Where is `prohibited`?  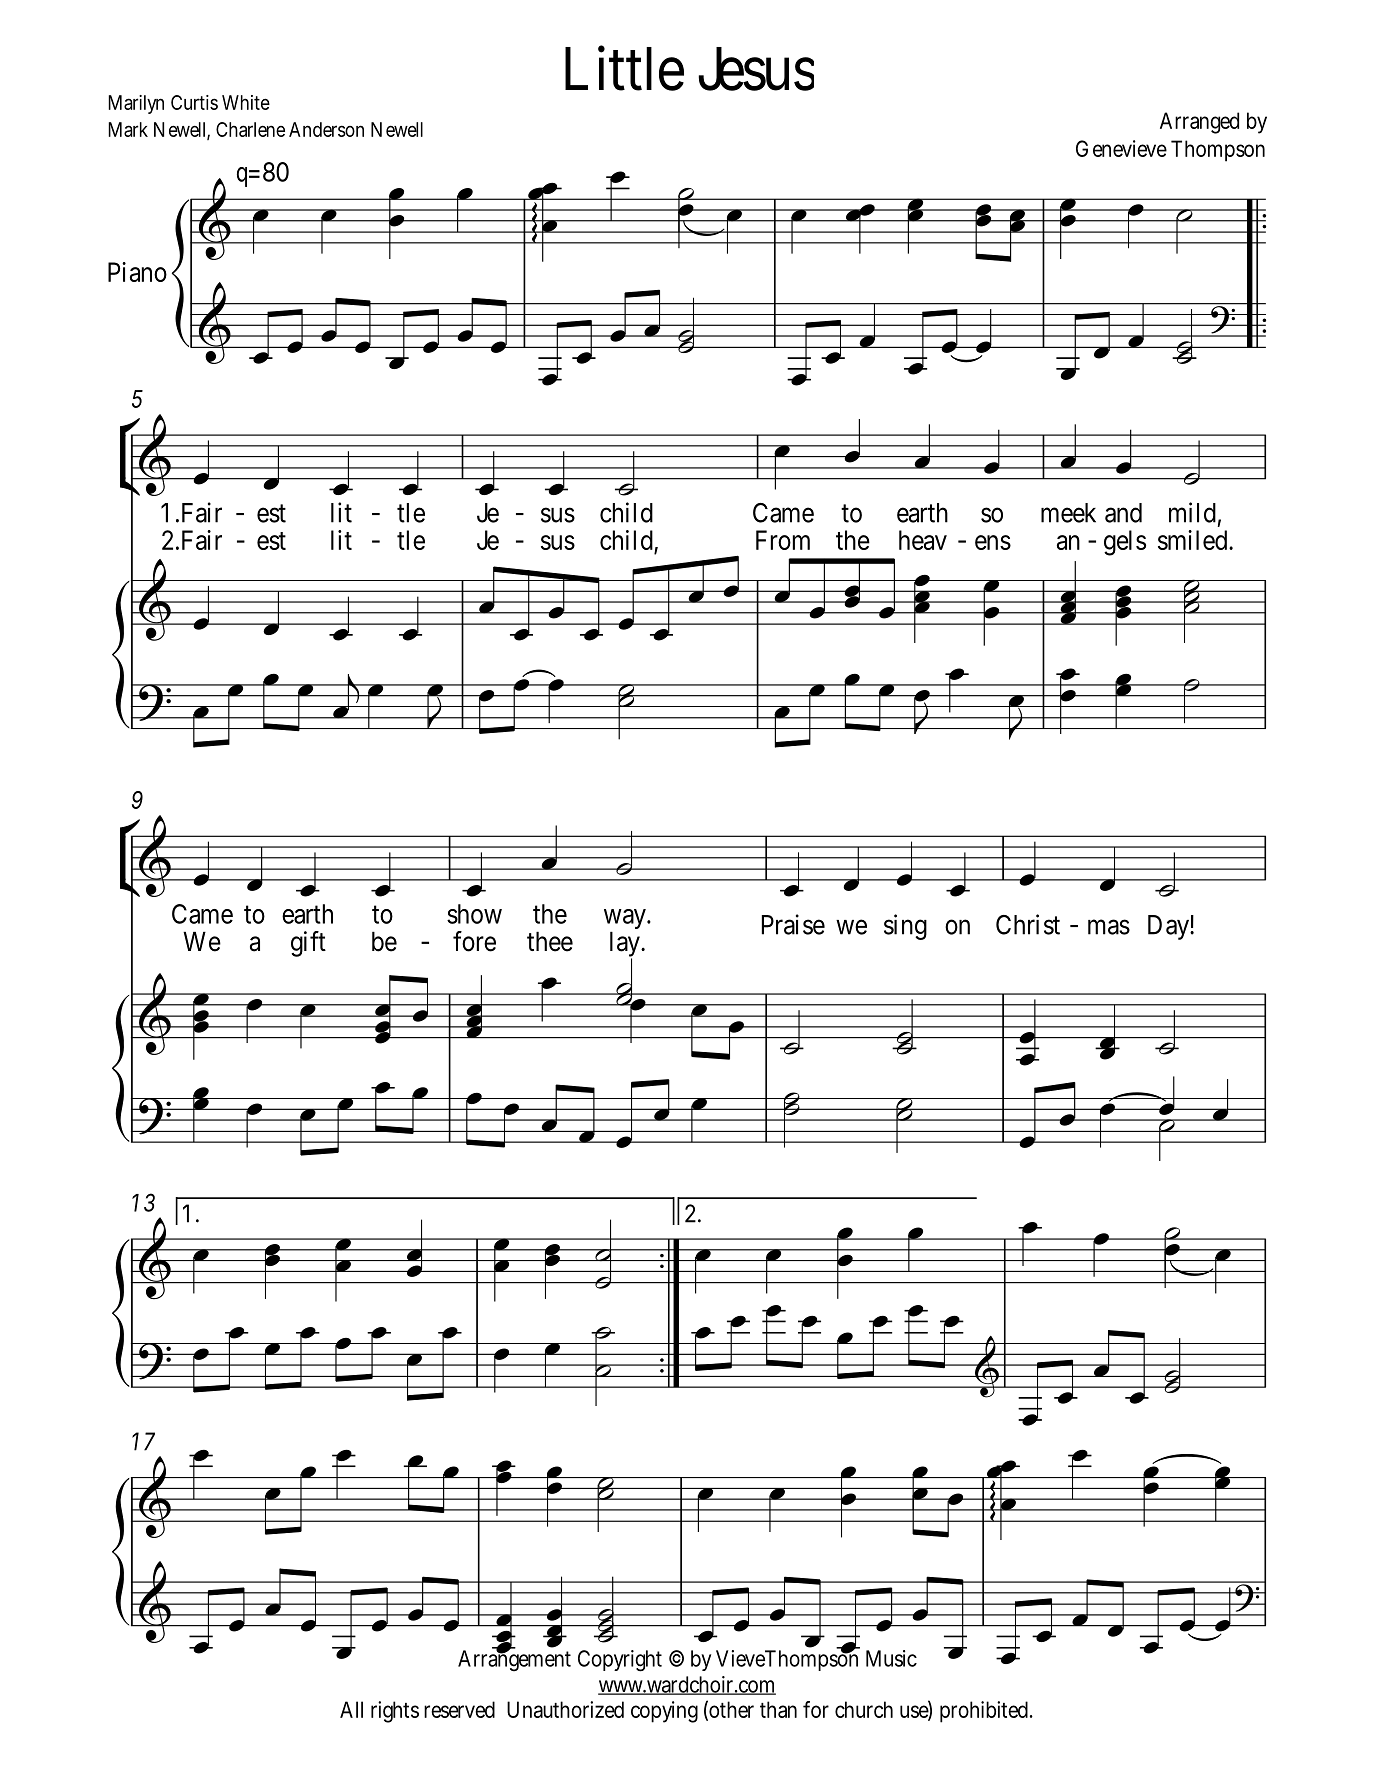
prohibited is located at coordinates (986, 1712).
